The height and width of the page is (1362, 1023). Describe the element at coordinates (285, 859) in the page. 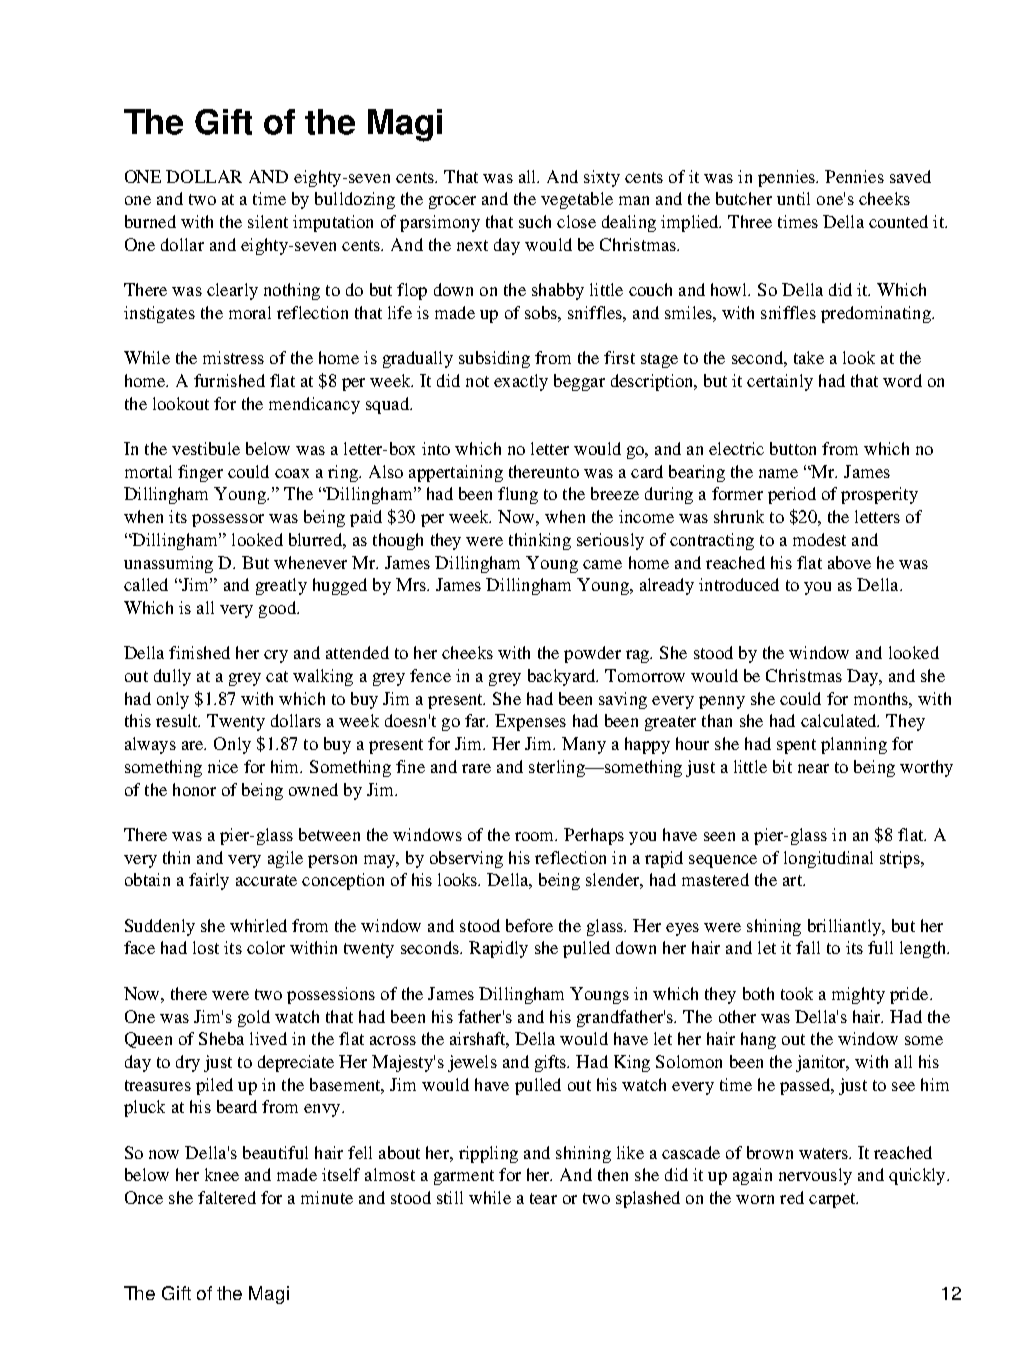

I see `agile` at that location.
